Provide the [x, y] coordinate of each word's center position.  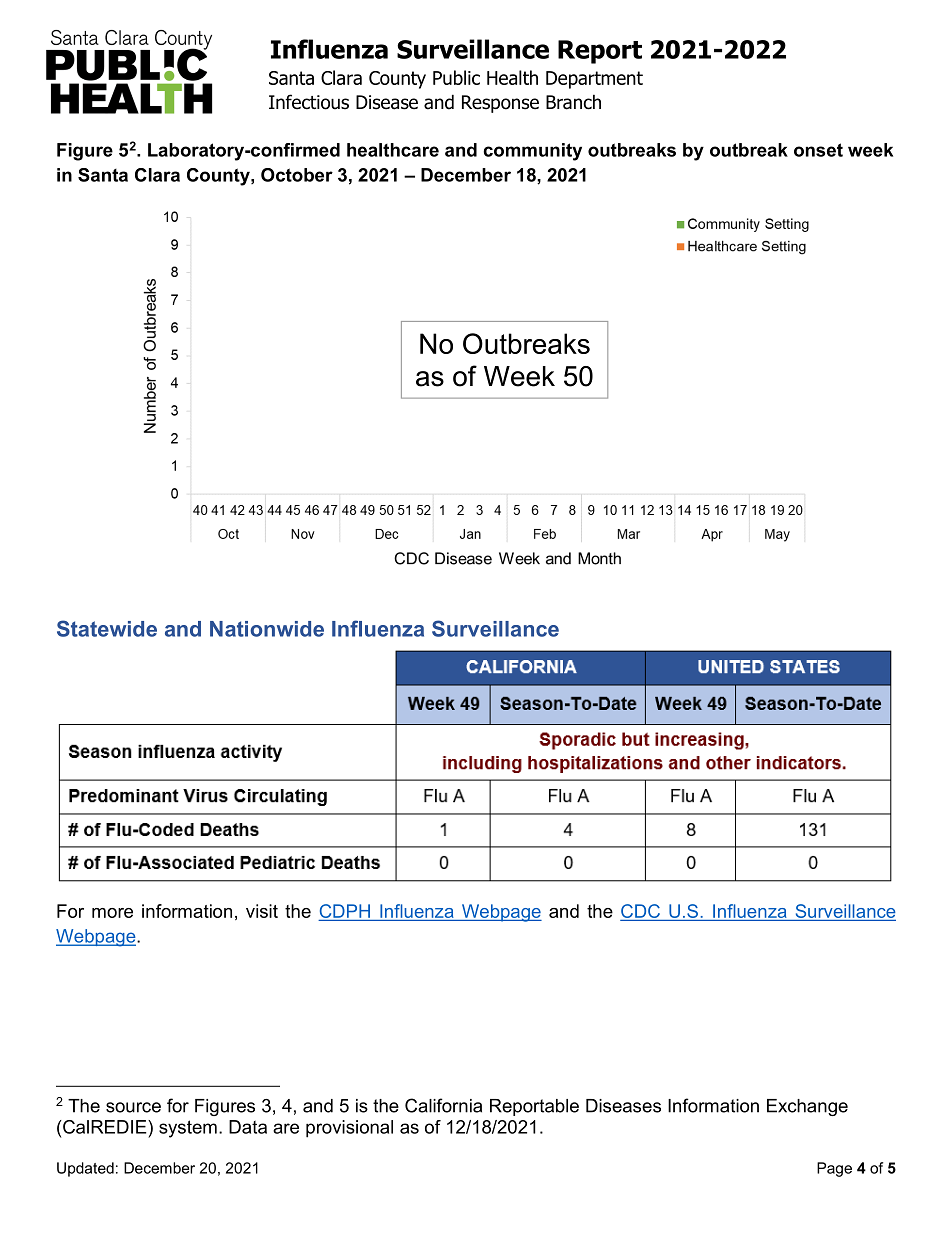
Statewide [107, 628]
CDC [640, 911]
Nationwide [267, 629]
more [112, 913]
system [188, 1129]
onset [818, 150]
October [297, 175]
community [532, 152]
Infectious [309, 102]
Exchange [807, 1107]
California [443, 1105]
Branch [573, 102]
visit [262, 911]
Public [456, 77]
